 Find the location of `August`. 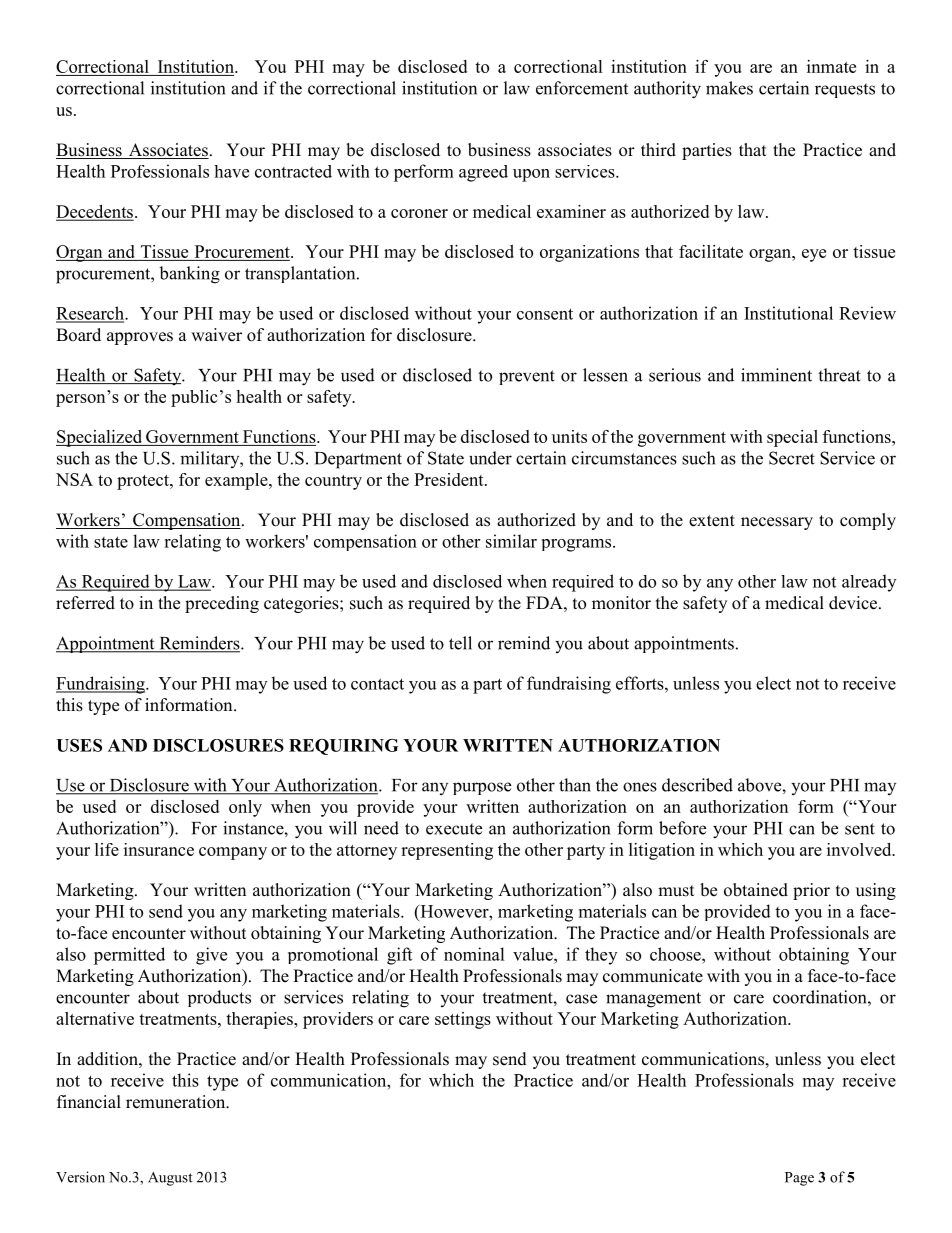

August is located at coordinates (170, 1179).
